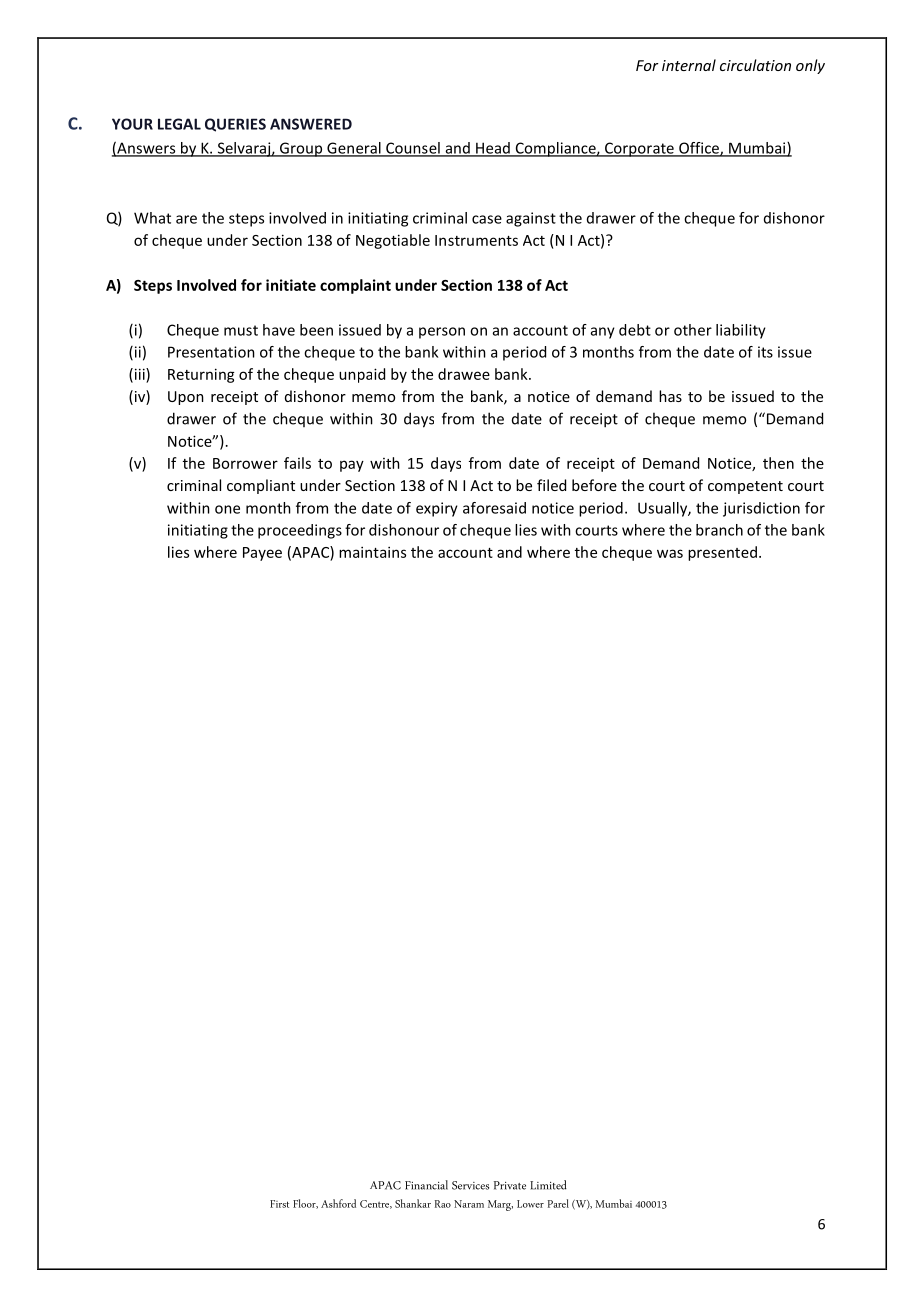 The height and width of the document is (1307, 924). I want to click on circulation, so click(755, 65).
